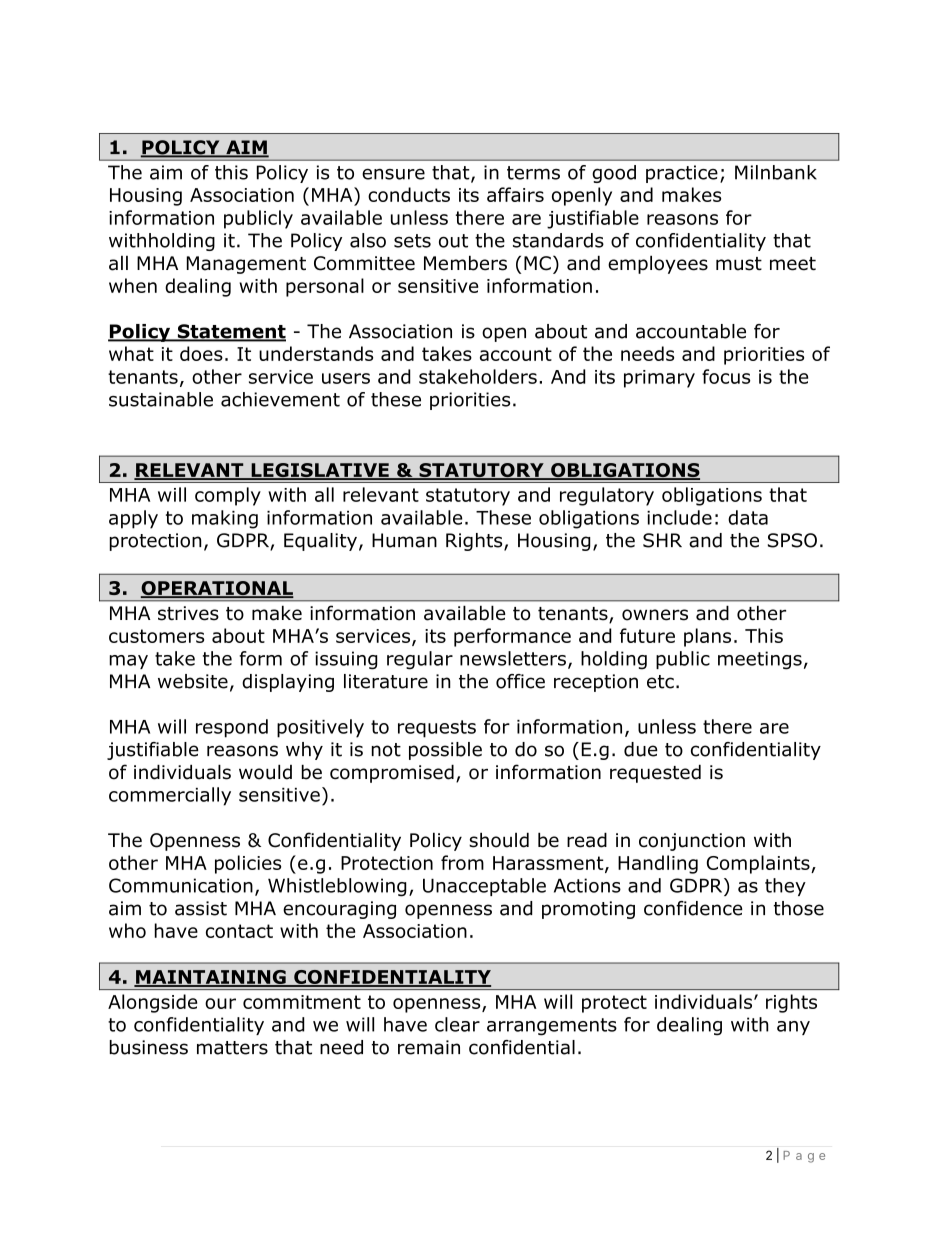  I want to click on affairs, so click(515, 194).
